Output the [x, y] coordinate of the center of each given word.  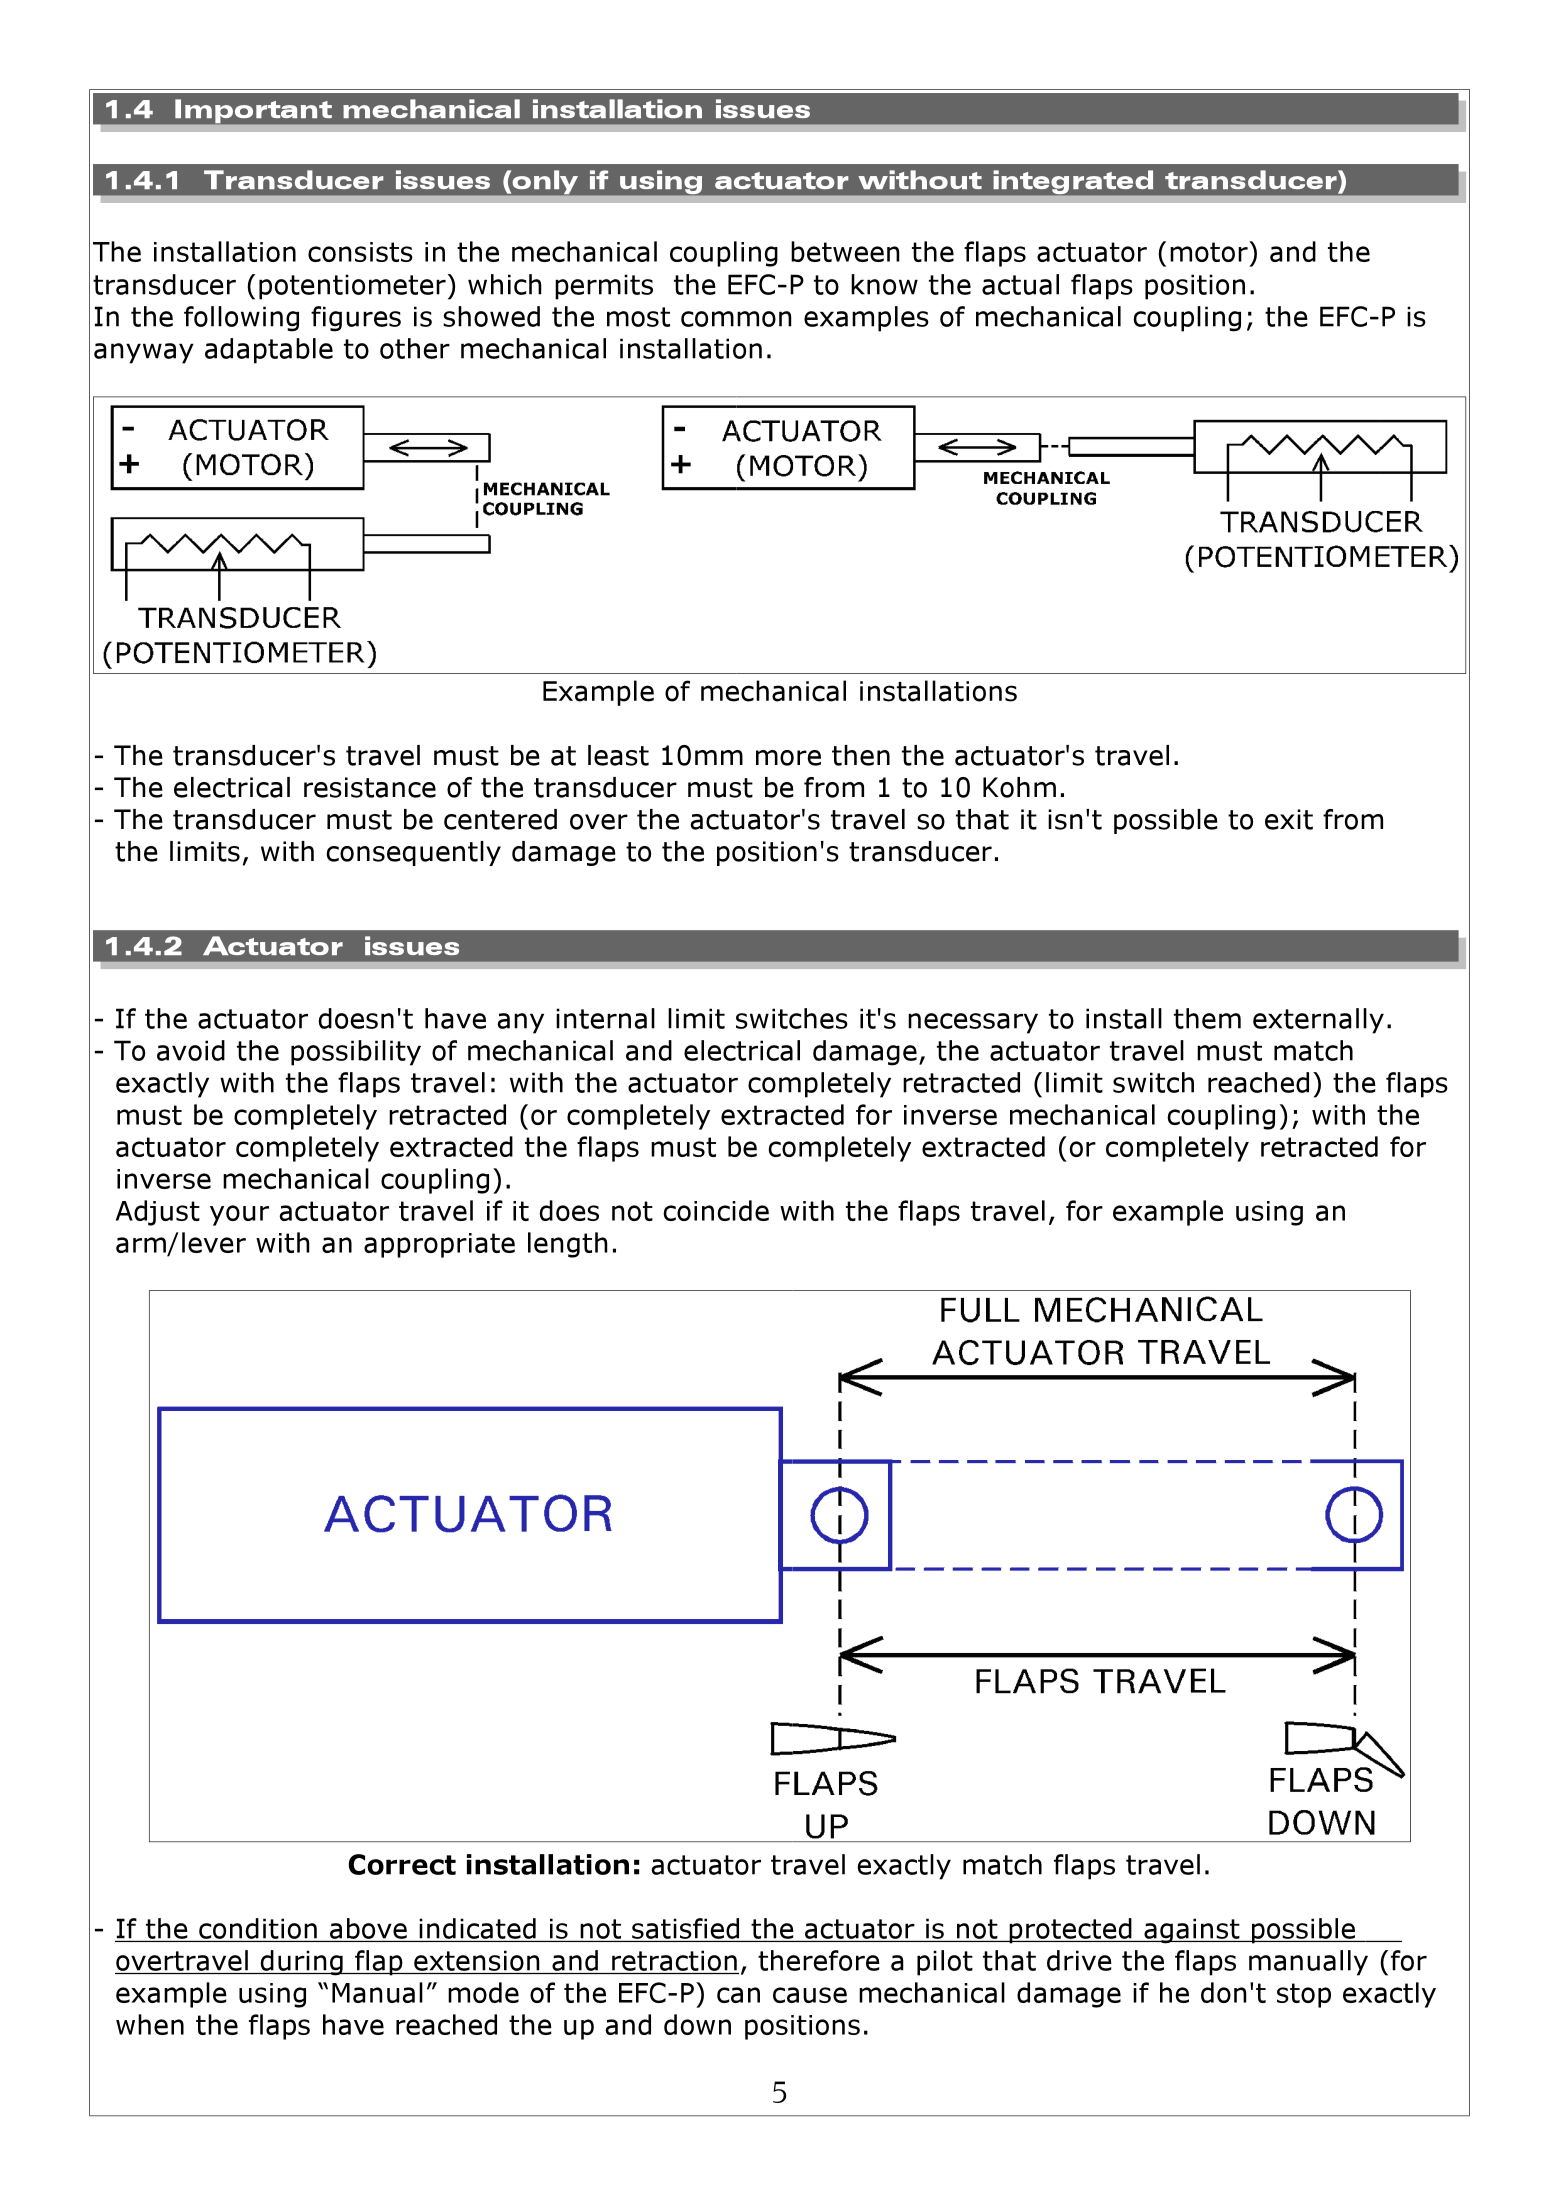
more [788, 758]
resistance [370, 787]
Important [253, 111]
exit [1289, 819]
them [1207, 1018]
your [239, 1215]
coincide [716, 1210]
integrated [1073, 182]
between [845, 251]
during [301, 1963]
